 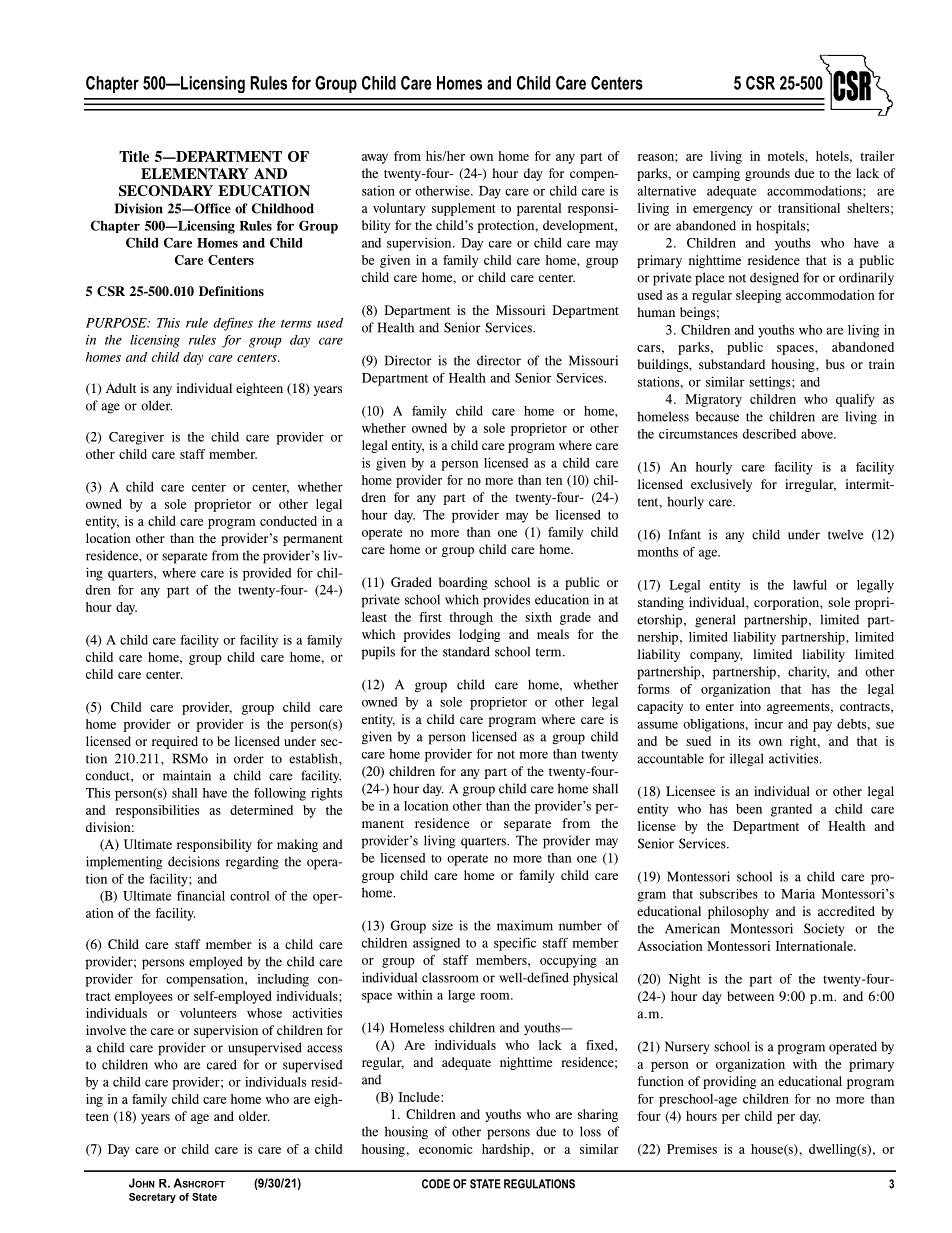 What do you see at coordinates (479, 635) in the document?
I see `lodging` at bounding box center [479, 635].
